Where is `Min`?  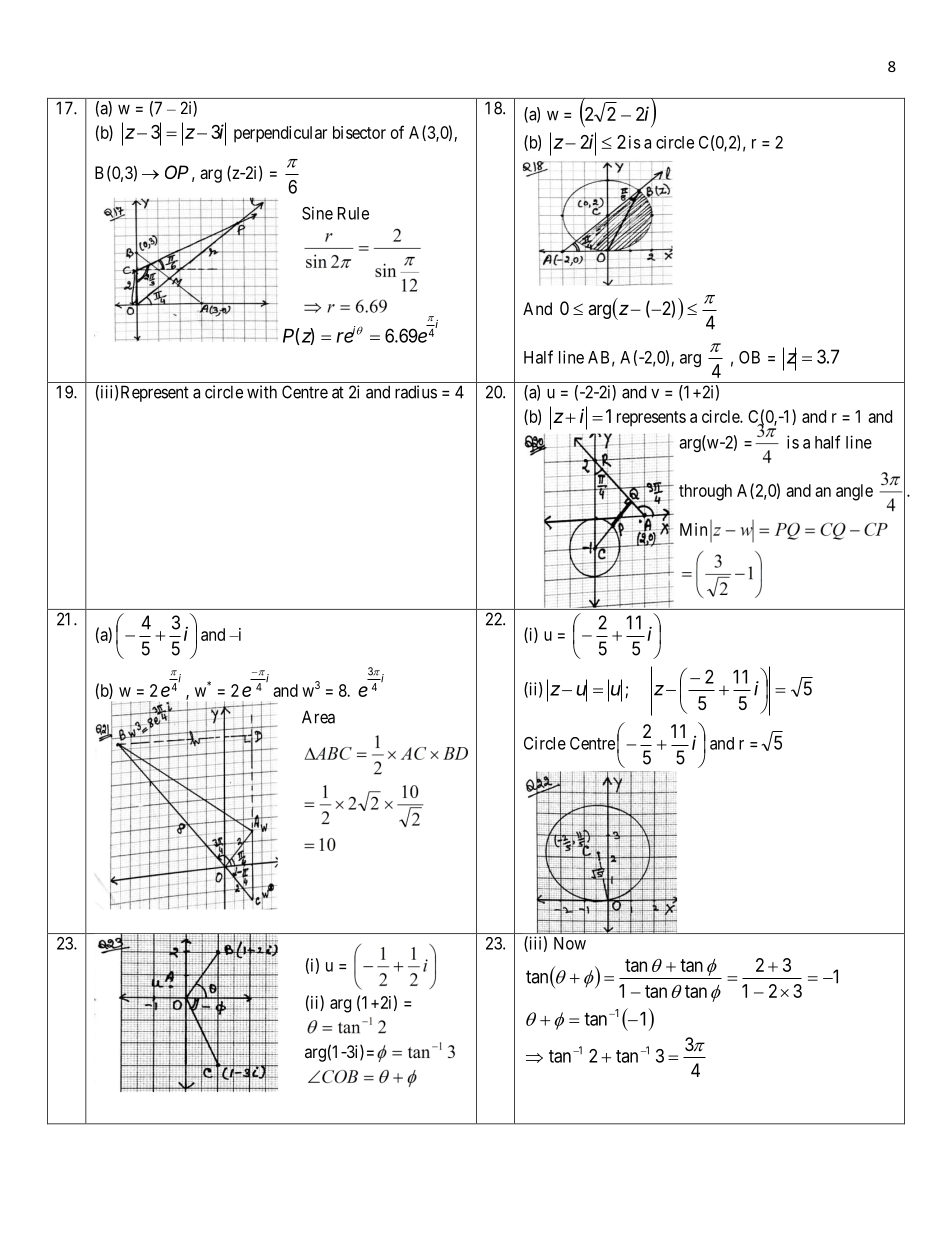 Min is located at coordinates (693, 529).
